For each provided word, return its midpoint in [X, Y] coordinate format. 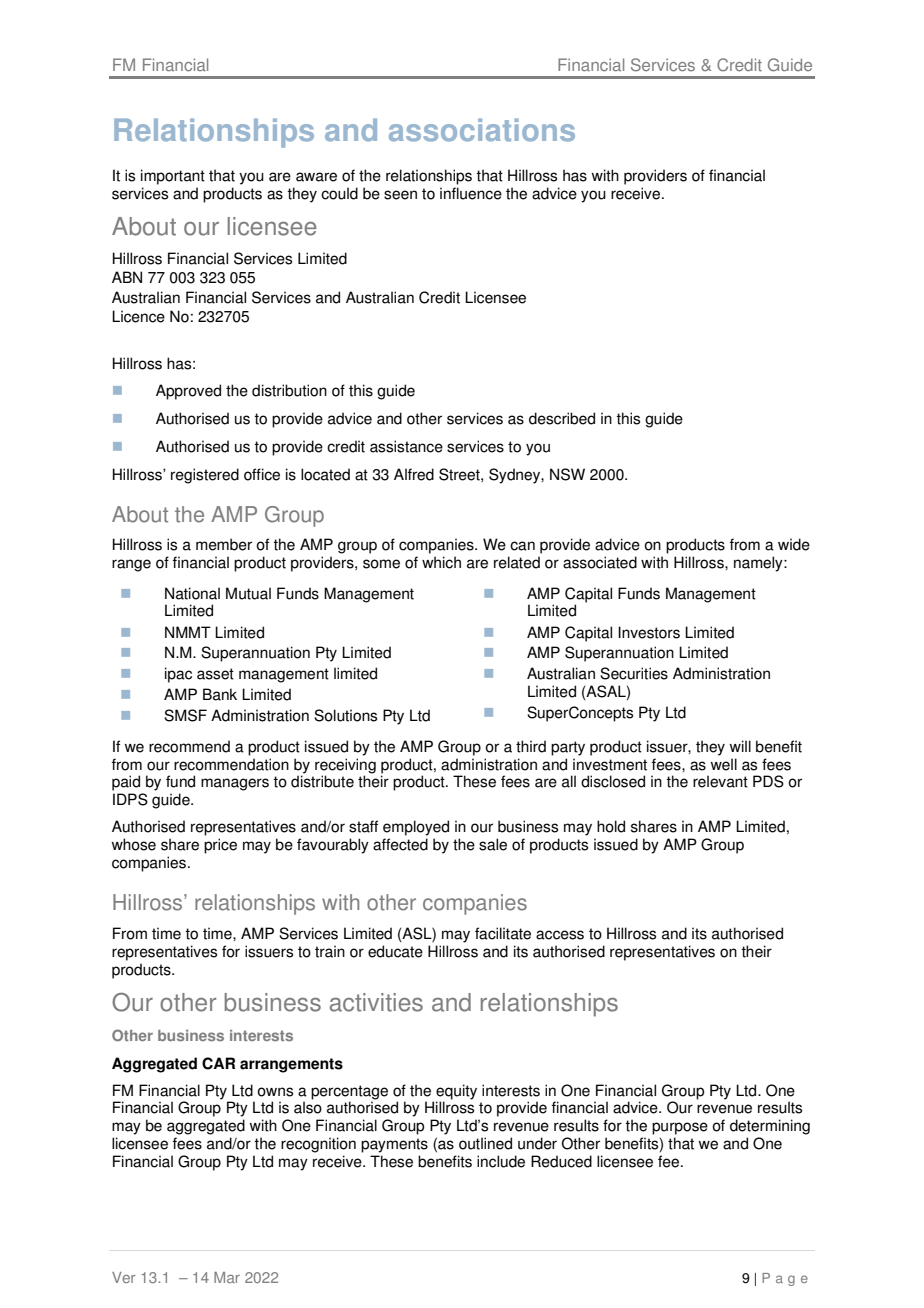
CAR [218, 1063]
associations [482, 130]
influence [471, 193]
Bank [220, 694]
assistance [406, 446]
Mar [227, 1277]
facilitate [503, 933]
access [560, 935]
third [531, 746]
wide [794, 544]
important [173, 177]
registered [205, 476]
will [740, 746]
